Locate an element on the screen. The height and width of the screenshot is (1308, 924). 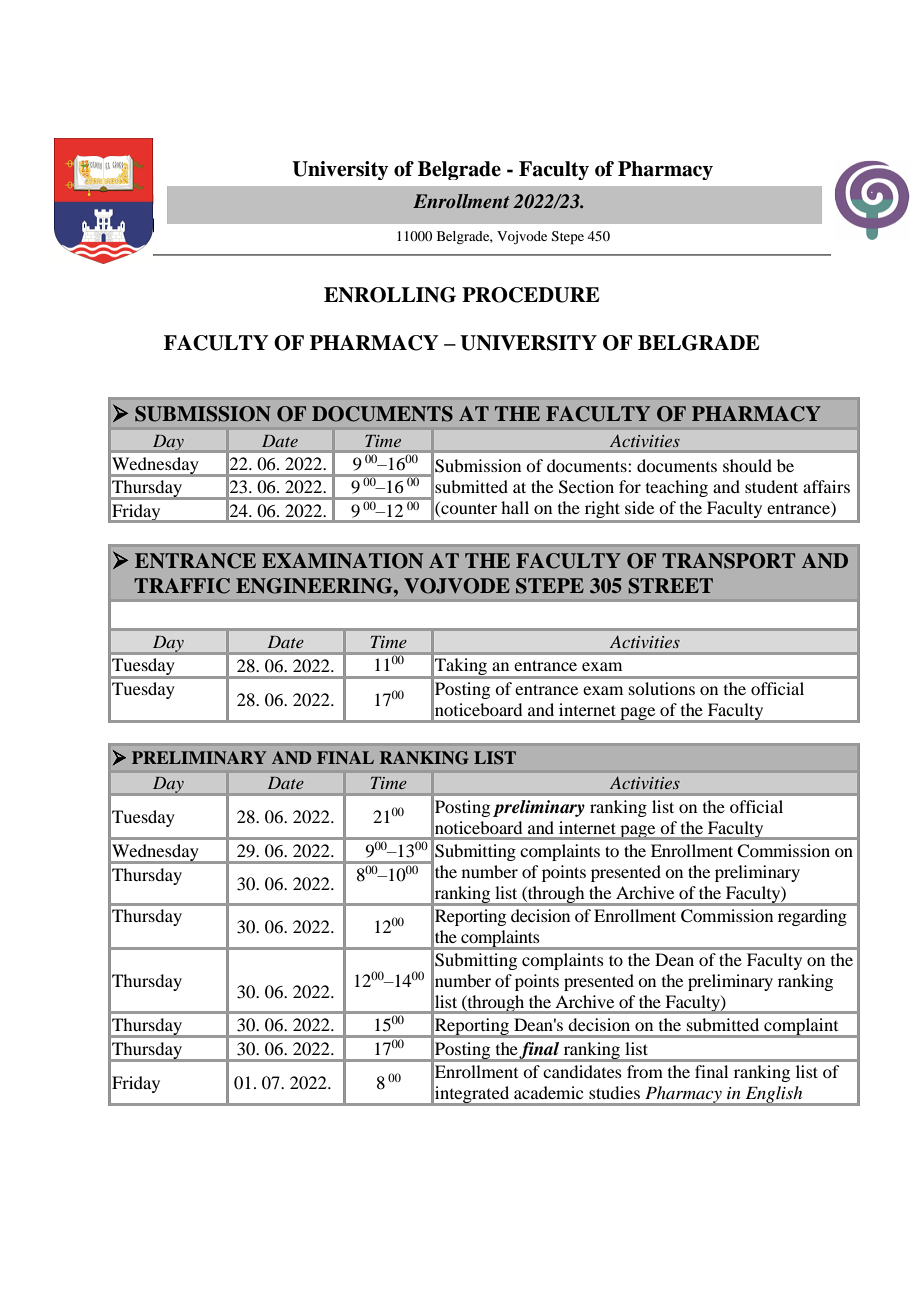
regarding is located at coordinates (812, 917).
